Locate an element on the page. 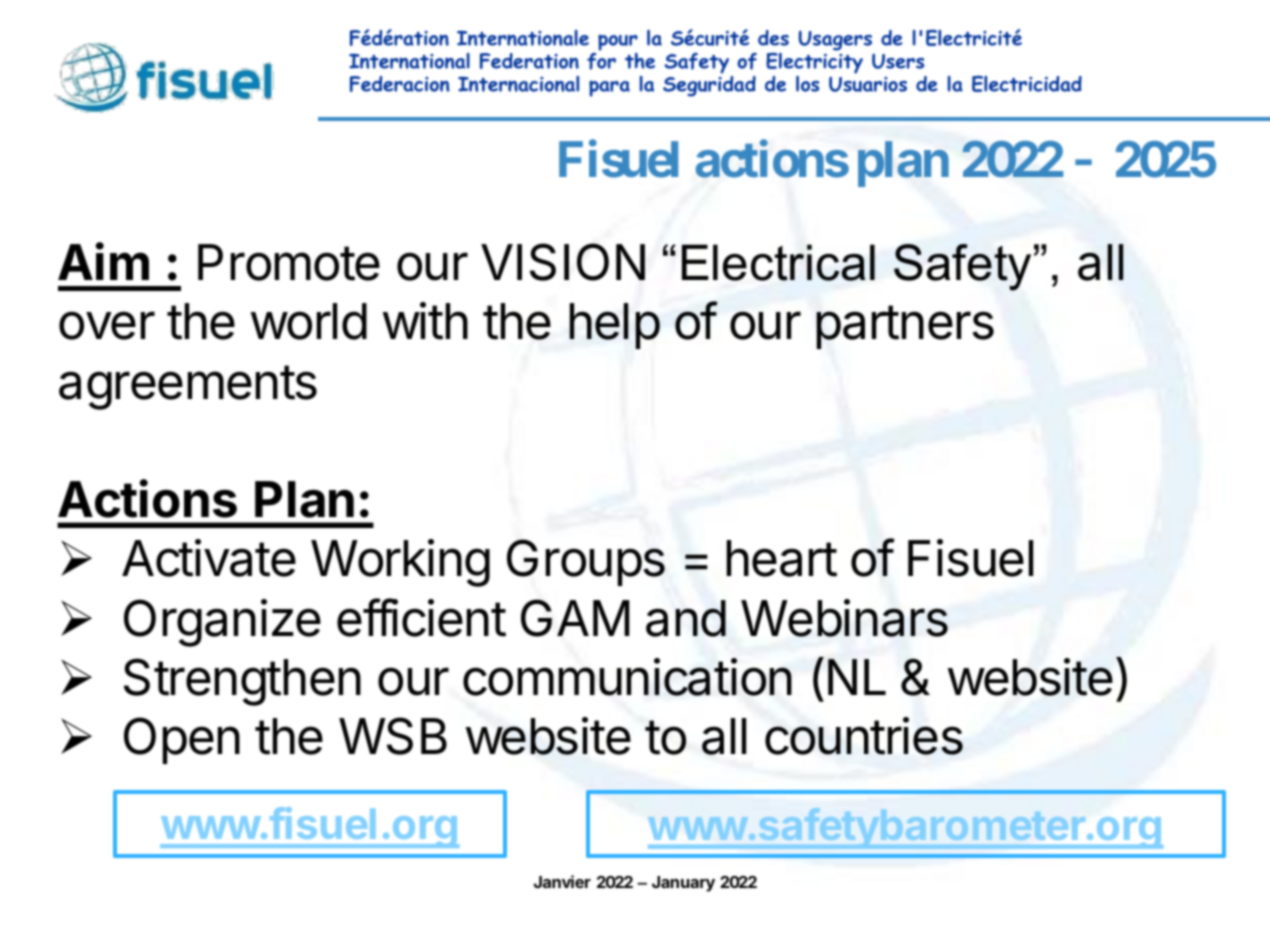  Open is located at coordinates (182, 740).
